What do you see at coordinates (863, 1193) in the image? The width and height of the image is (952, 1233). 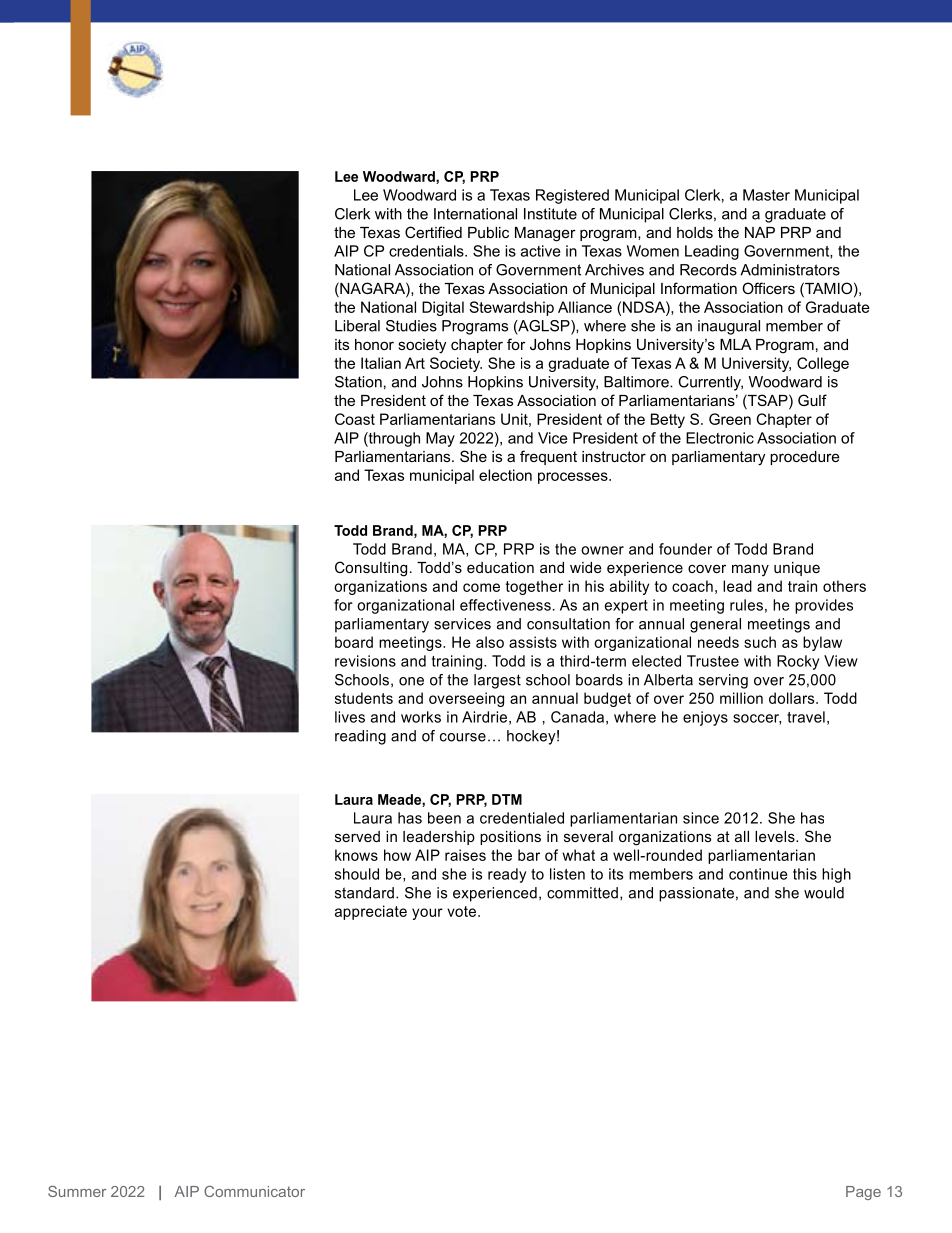 I see `Page` at bounding box center [863, 1193].
